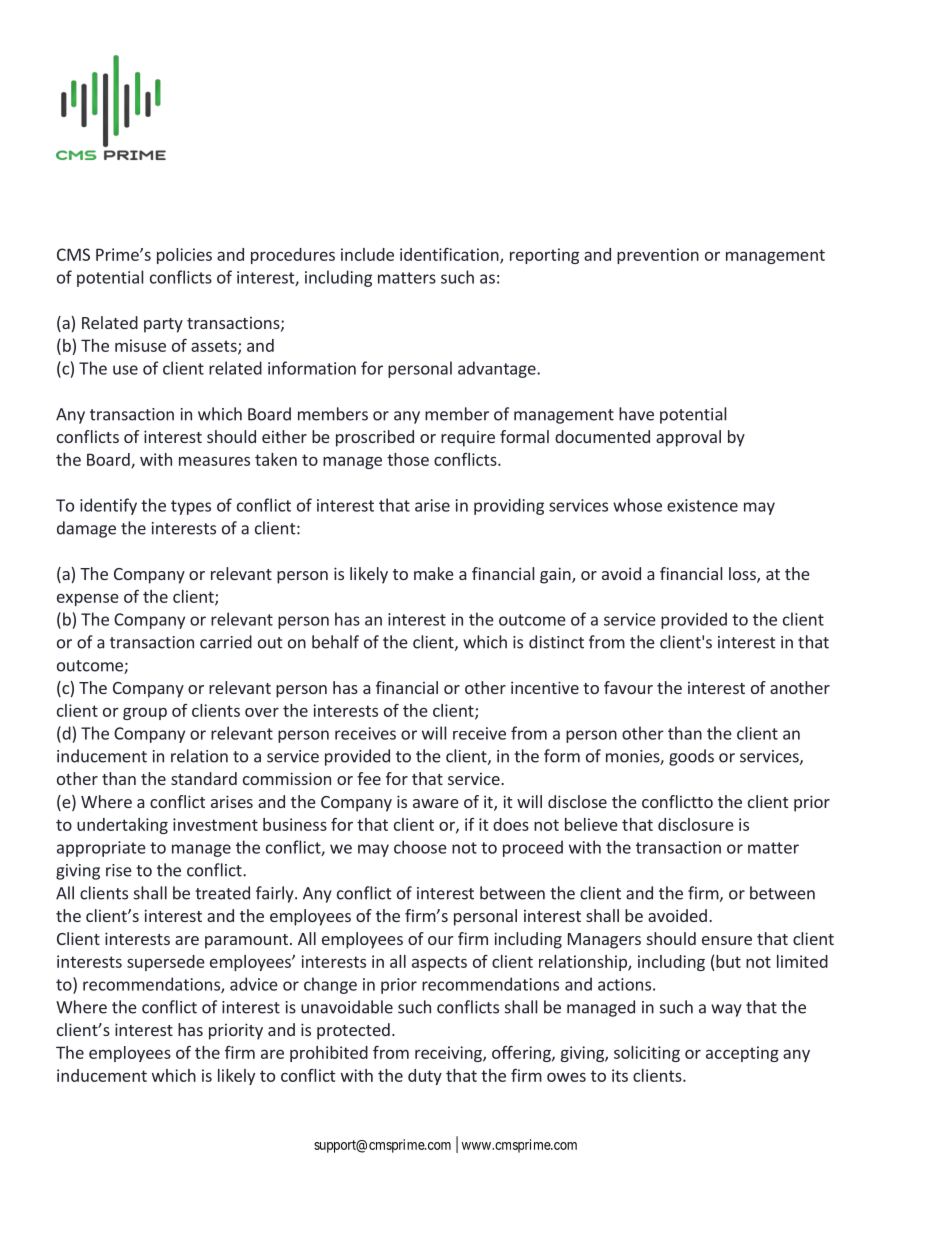 The image size is (952, 1233). What do you see at coordinates (214, 461) in the screenshot?
I see `measures` at bounding box center [214, 461].
